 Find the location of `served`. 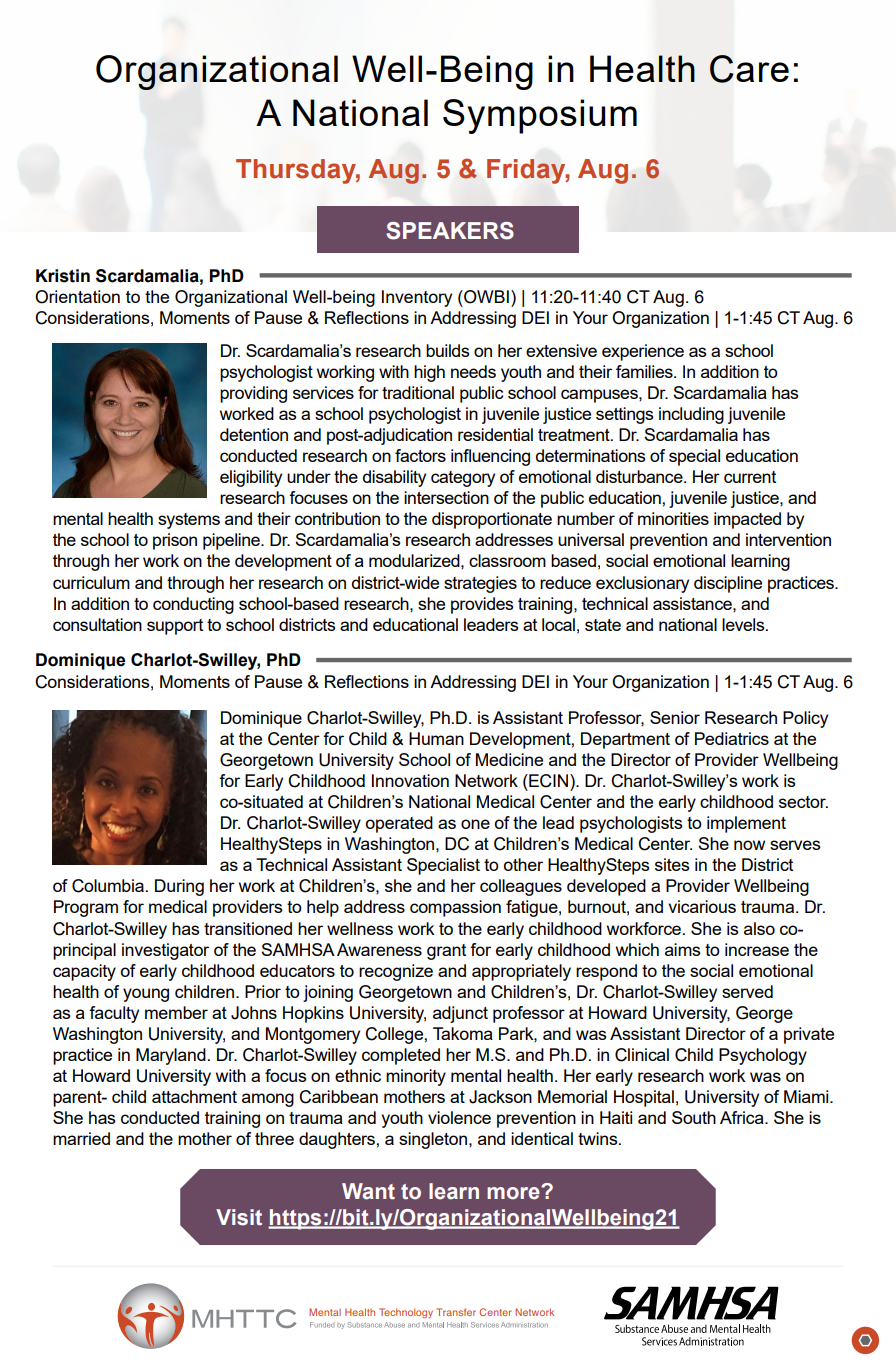

served is located at coordinates (747, 991).
